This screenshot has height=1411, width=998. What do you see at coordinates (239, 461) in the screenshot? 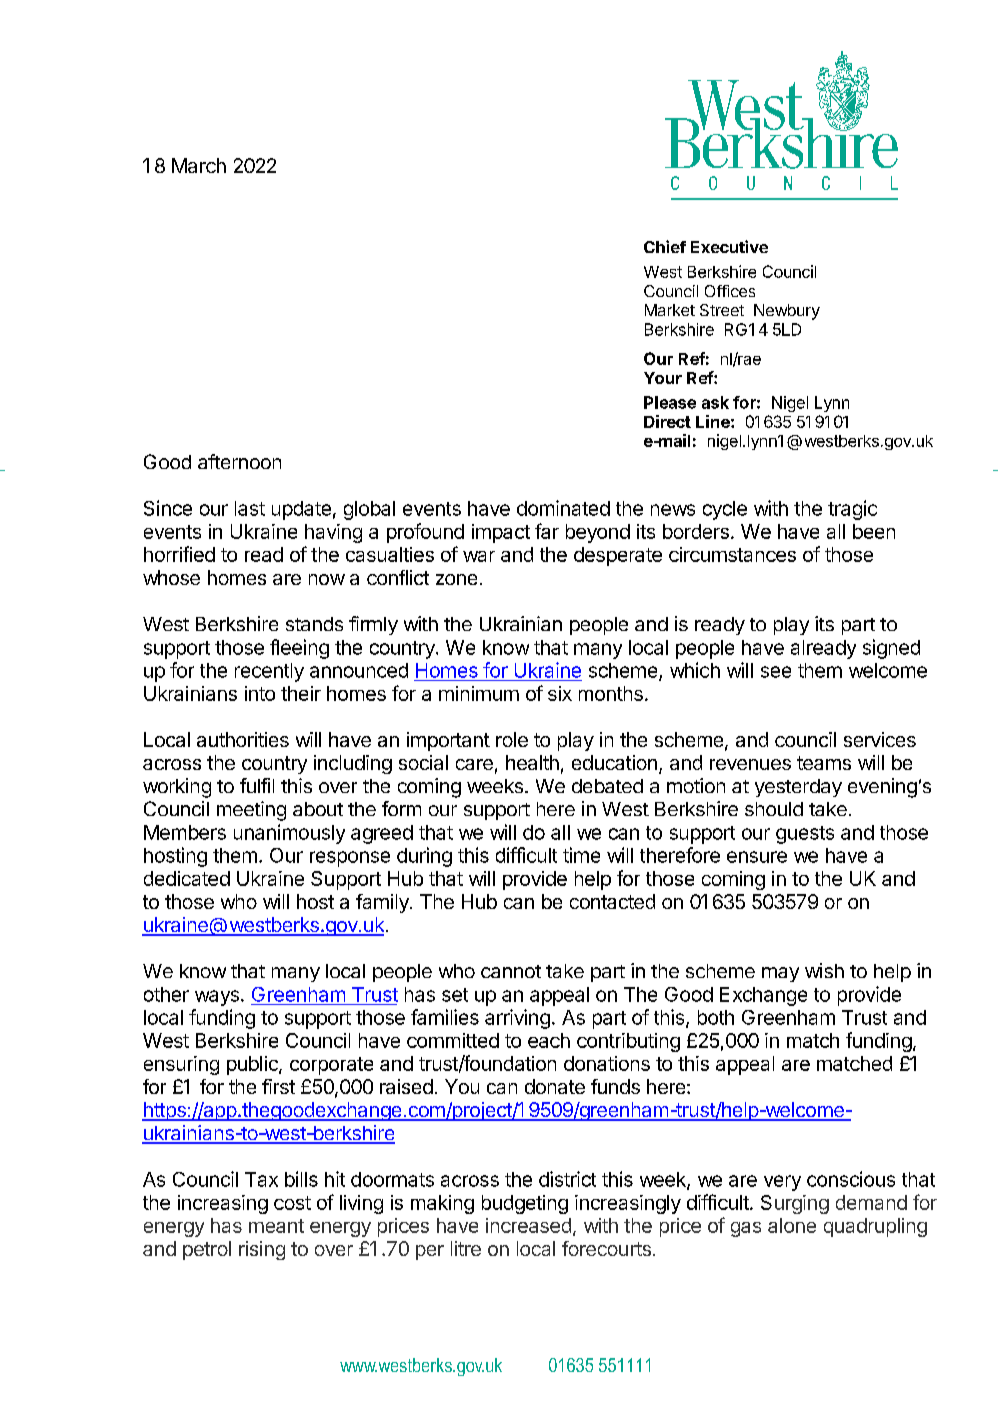
I see `afternoon` at bounding box center [239, 461].
